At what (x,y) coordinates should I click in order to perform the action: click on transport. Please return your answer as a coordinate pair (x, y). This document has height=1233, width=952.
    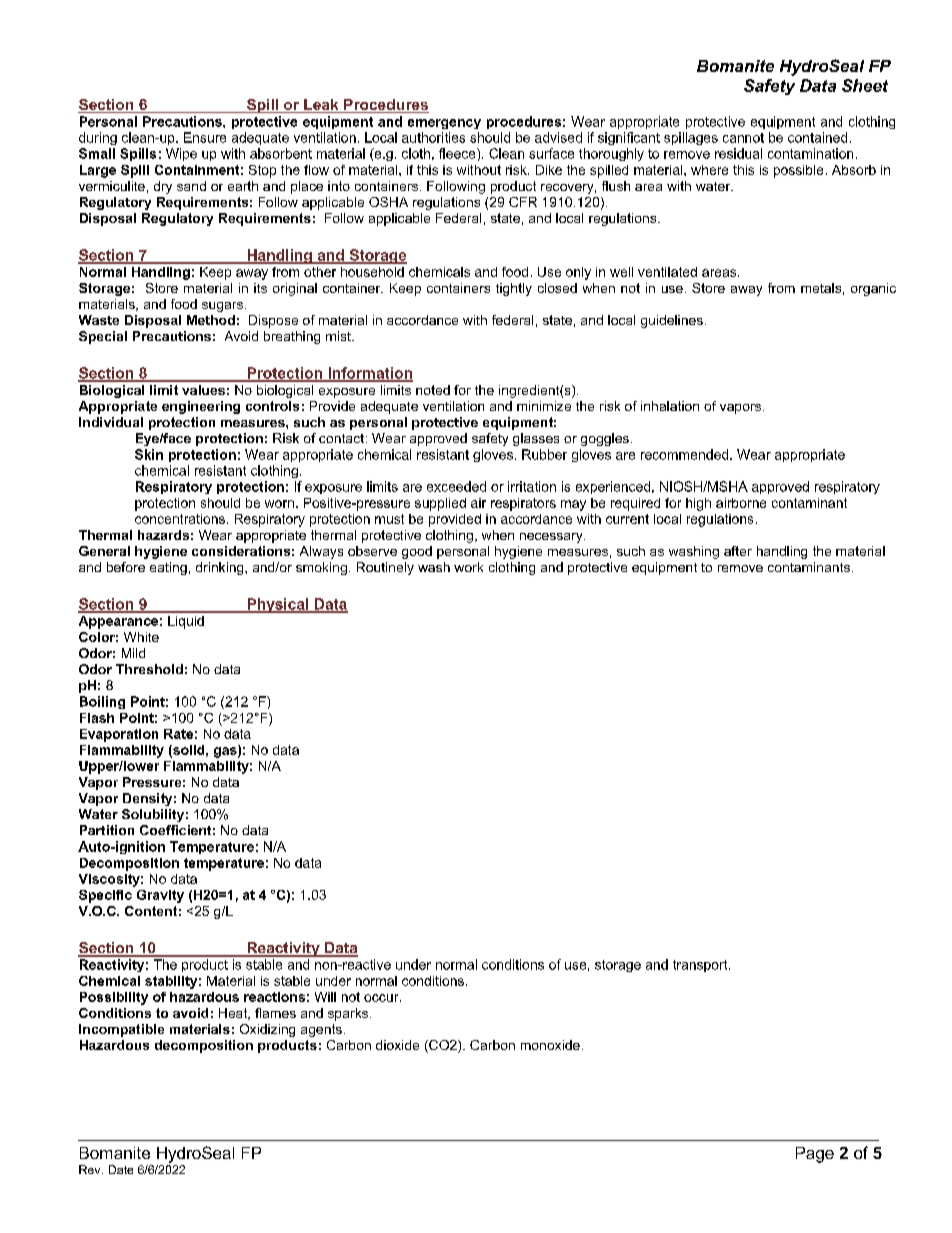
    Looking at the image, I should click on (701, 966).
